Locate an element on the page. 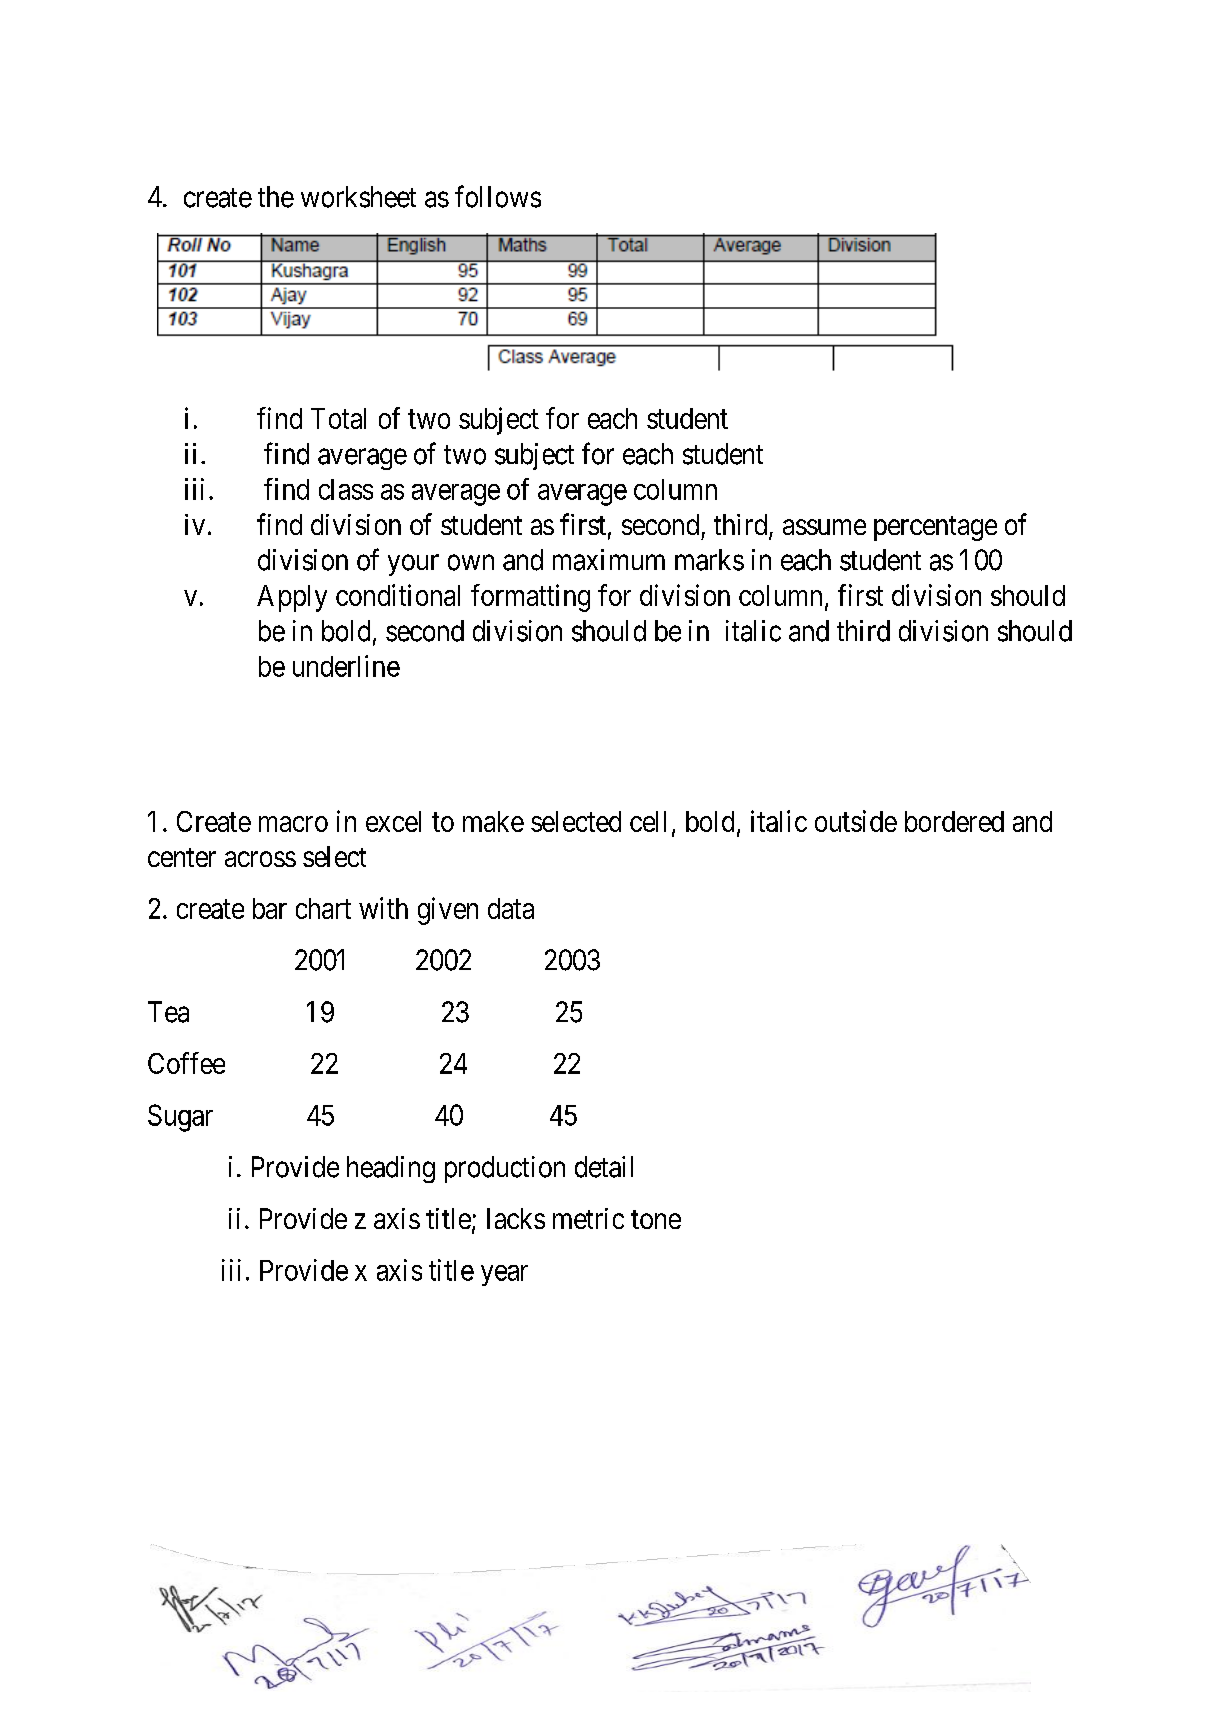 The width and height of the document is (1213, 1715). bar is located at coordinates (270, 908).
